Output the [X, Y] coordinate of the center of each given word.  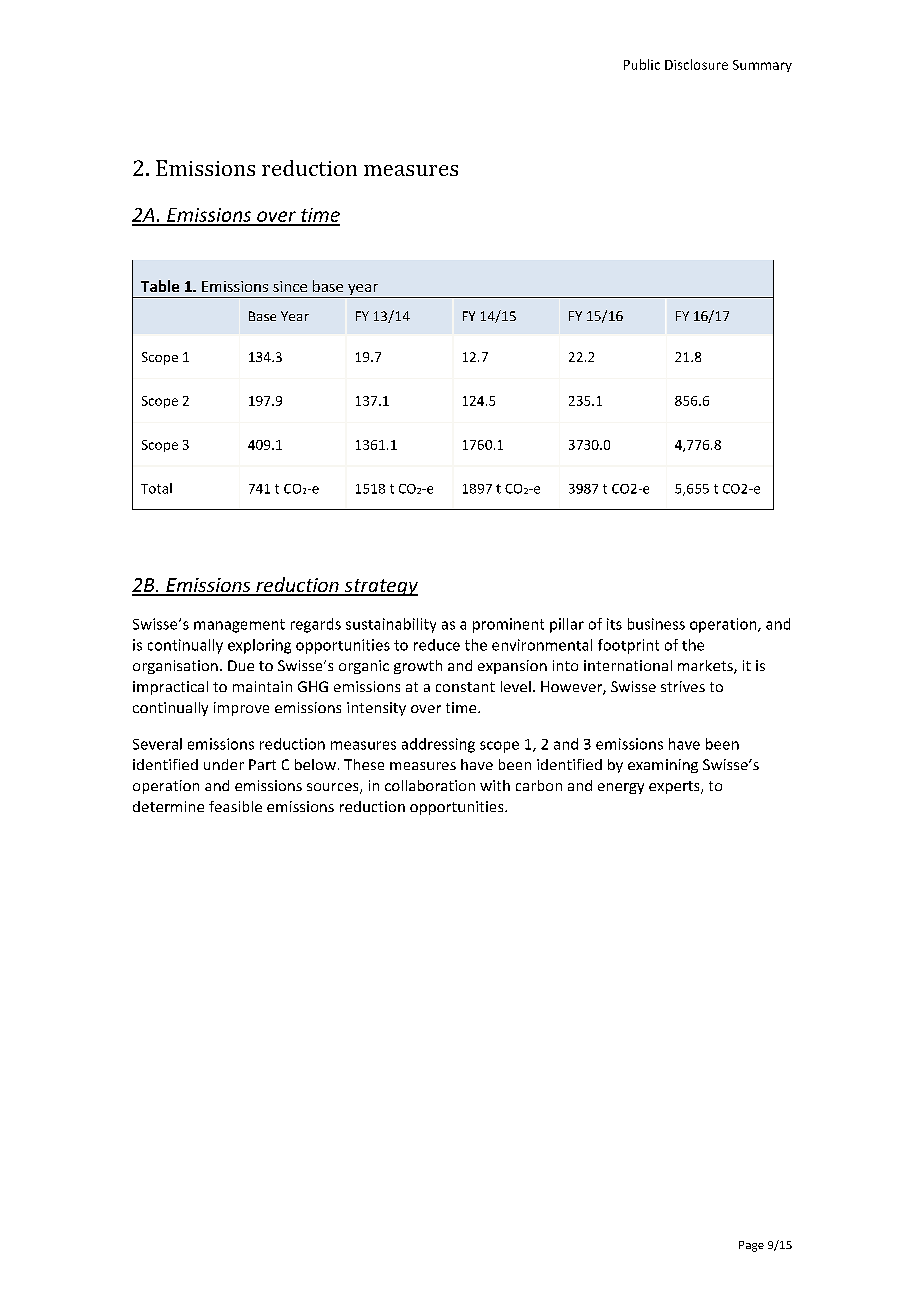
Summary [762, 66]
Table [160, 286]
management [239, 626]
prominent [508, 625]
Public [642, 64]
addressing [438, 745]
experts [675, 787]
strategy [380, 587]
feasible [235, 806]
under [224, 764]
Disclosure [696, 64]
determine [168, 806]
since [290, 286]
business [656, 624]
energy [621, 788]
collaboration [430, 785]
